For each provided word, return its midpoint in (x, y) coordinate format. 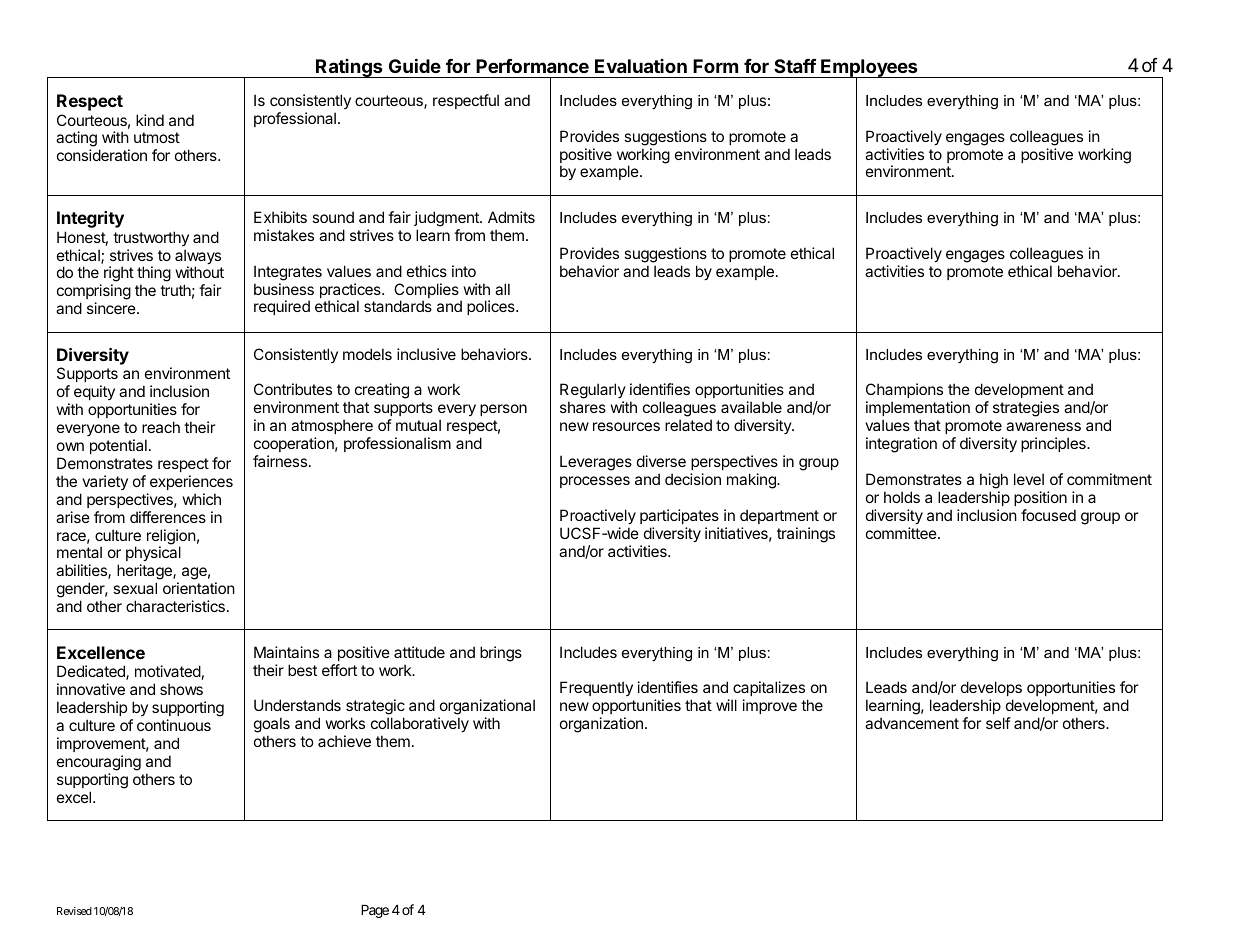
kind (150, 120)
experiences (191, 482)
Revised (74, 911)
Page (375, 911)
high (994, 481)
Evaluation (641, 66)
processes (595, 482)
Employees (869, 69)
